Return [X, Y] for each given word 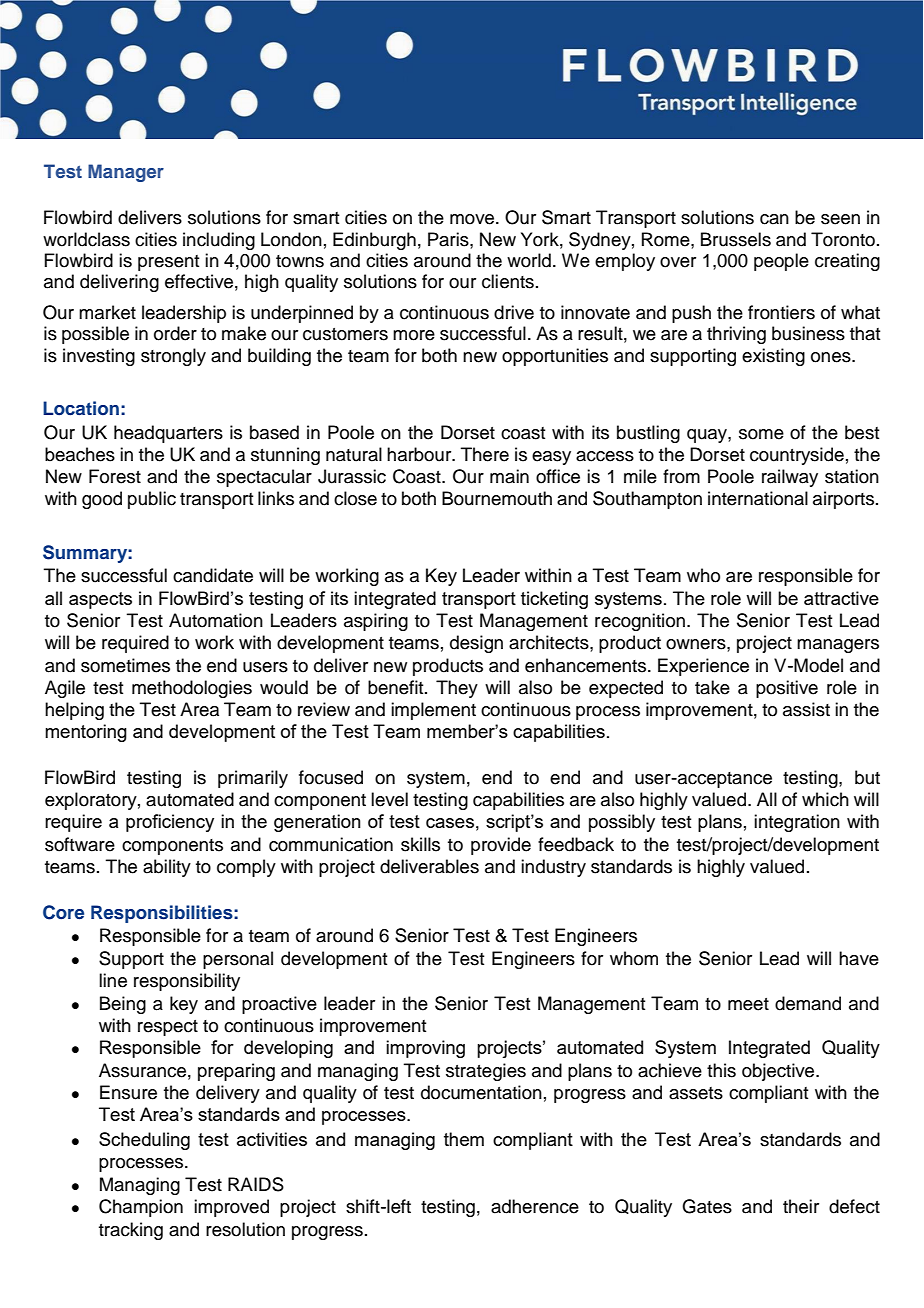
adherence [535, 1206]
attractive [841, 598]
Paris [449, 239]
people [781, 262]
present [168, 263]
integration [797, 823]
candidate [213, 575]
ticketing [554, 600]
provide [501, 846]
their [801, 1206]
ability [167, 868]
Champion [141, 1208]
